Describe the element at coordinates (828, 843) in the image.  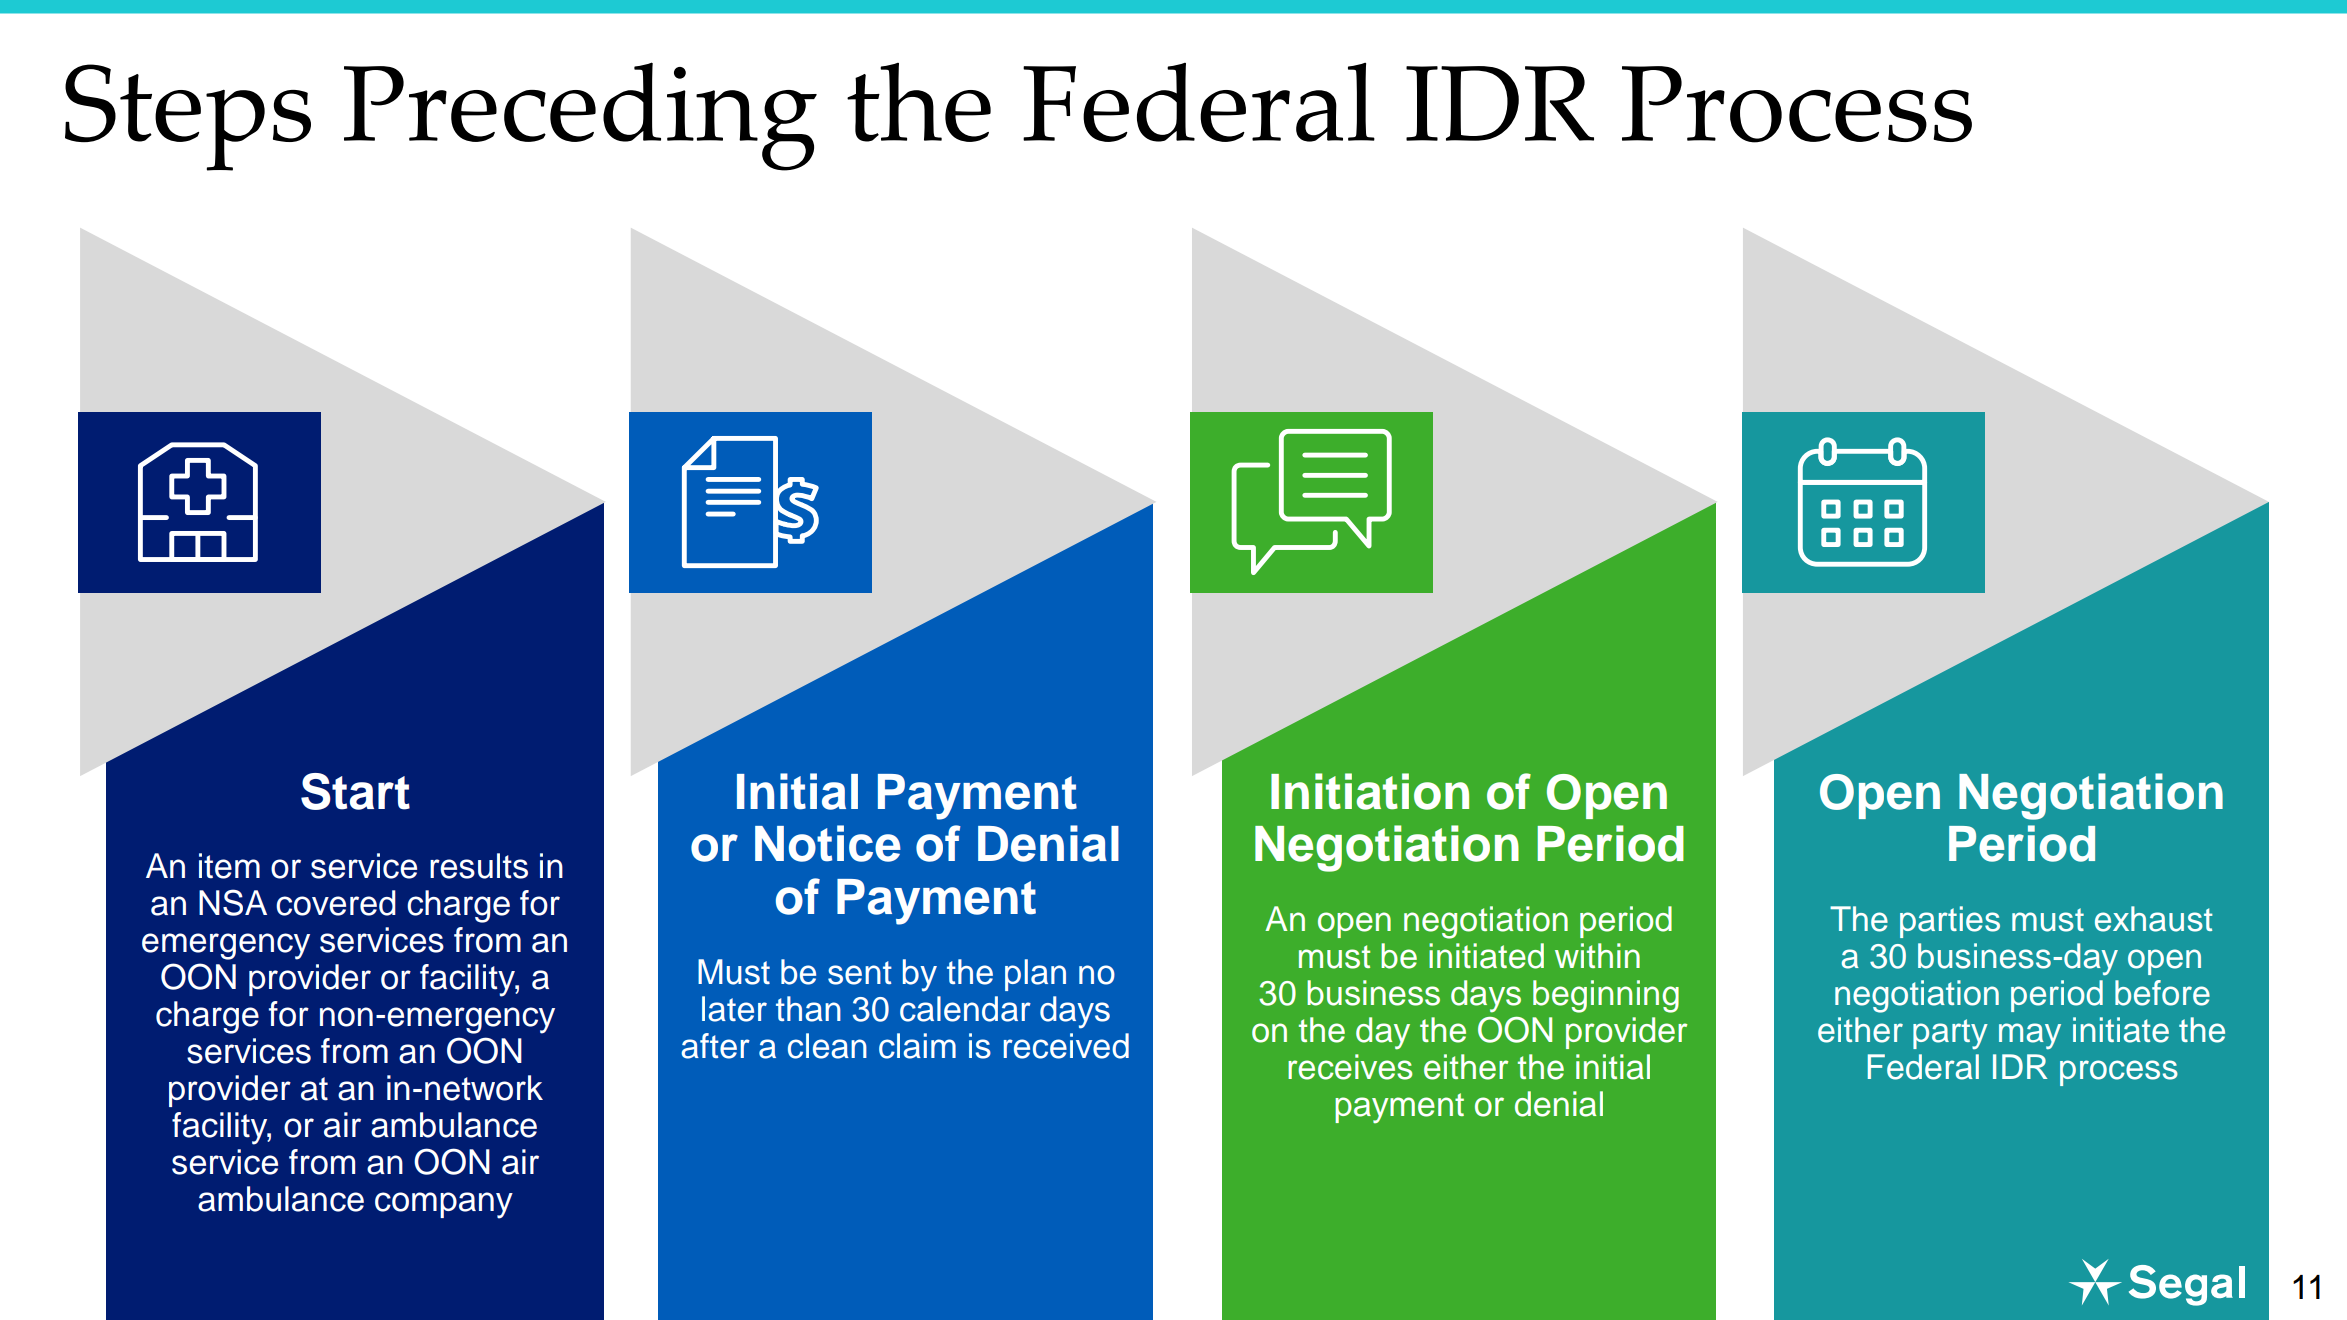
I see `Notice` at that location.
